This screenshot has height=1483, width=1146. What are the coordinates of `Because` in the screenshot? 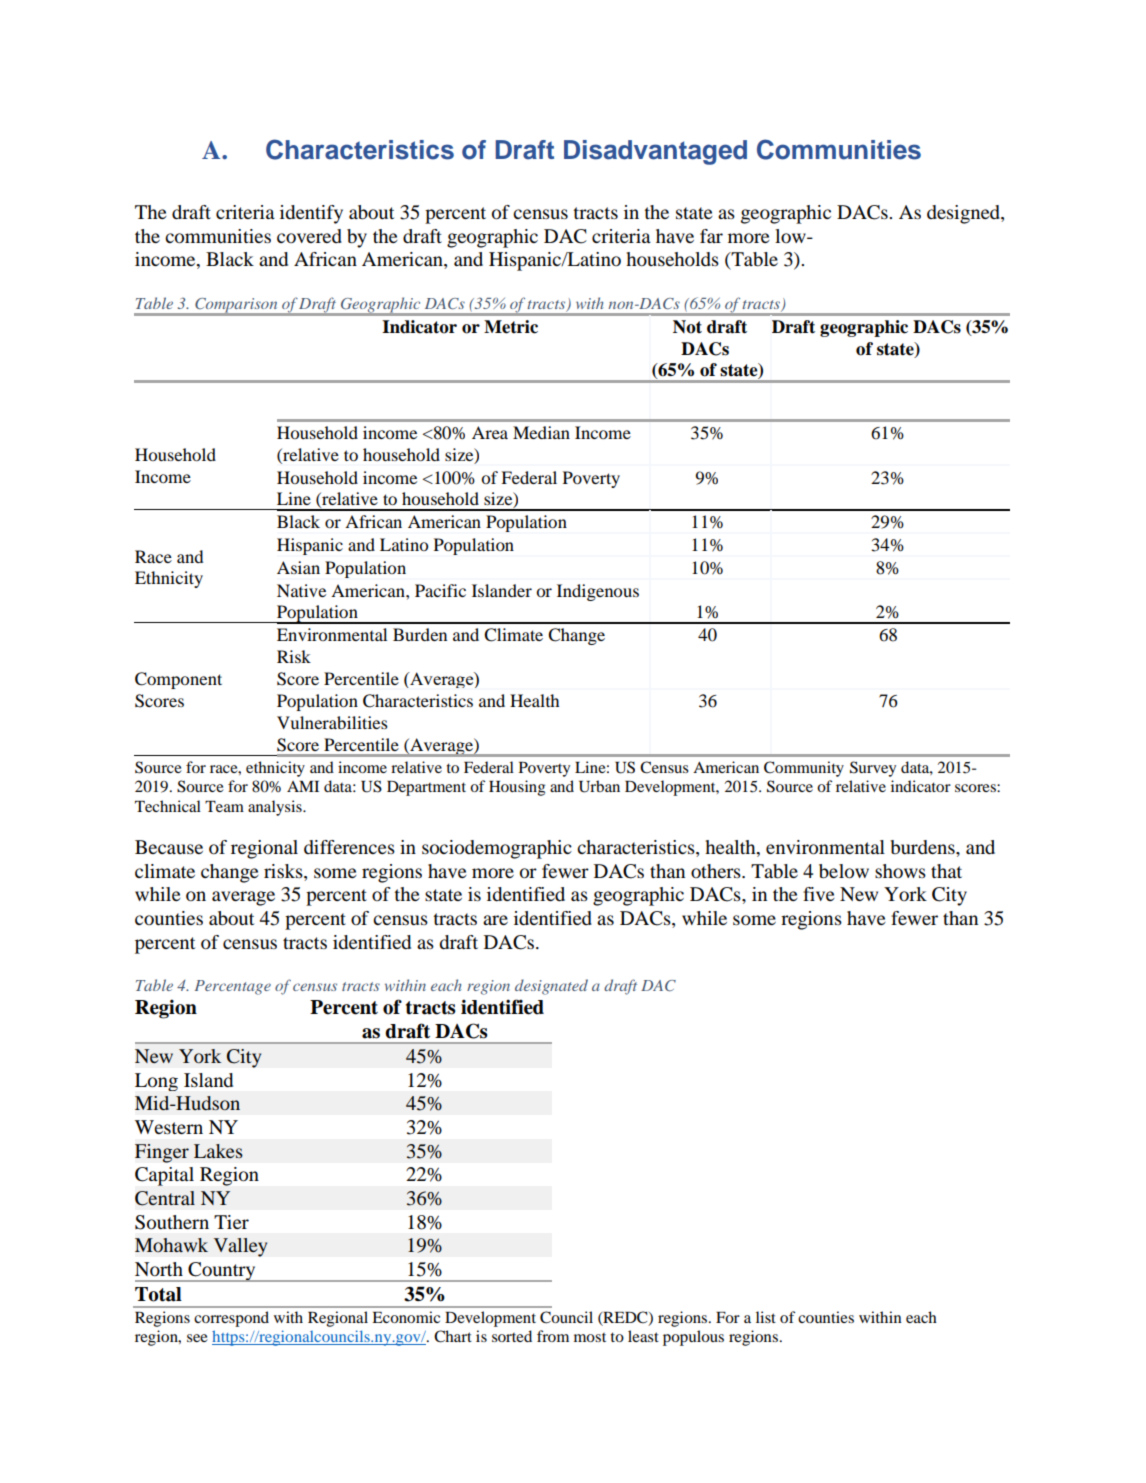 It's located at (169, 847).
